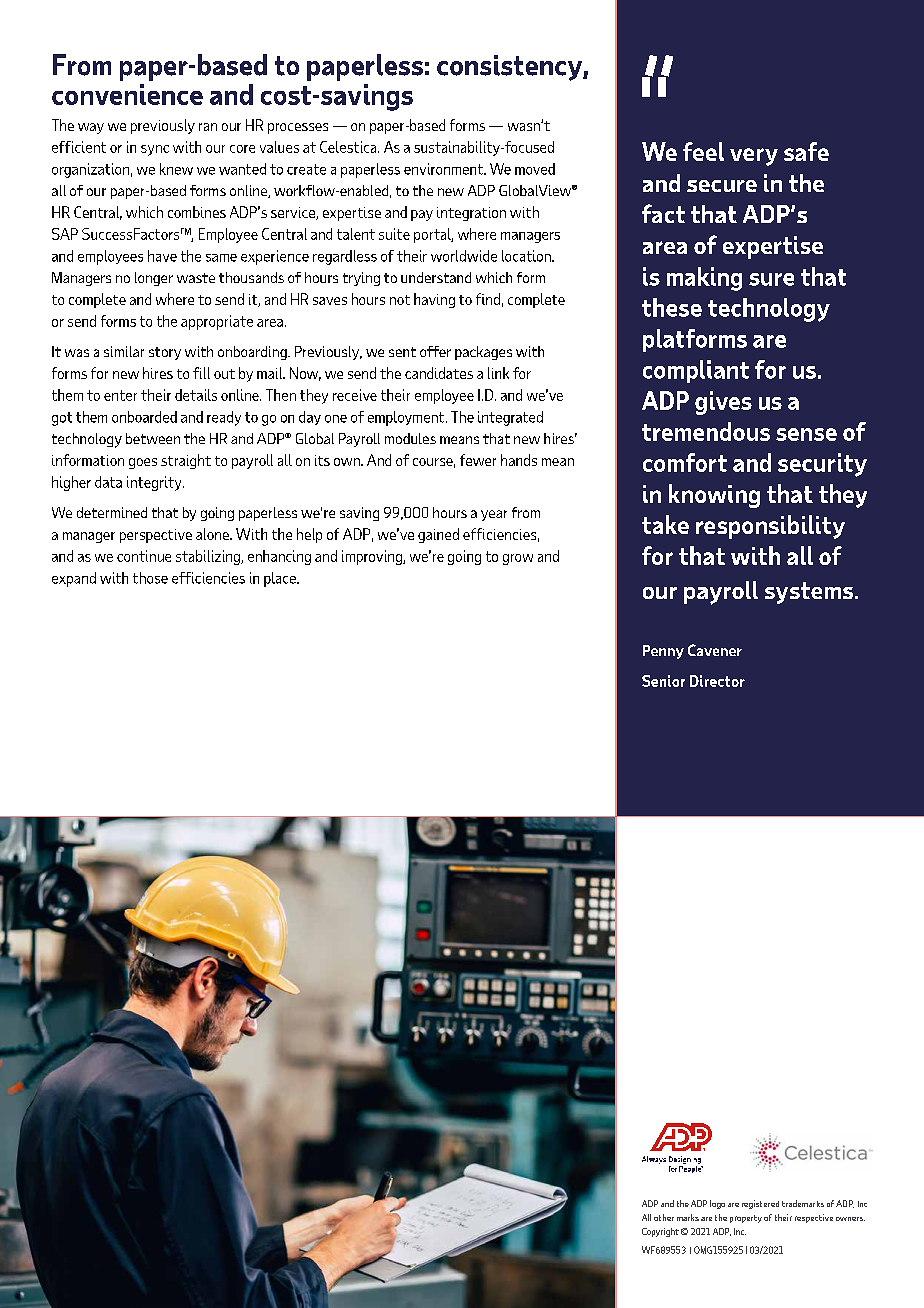  What do you see at coordinates (717, 681) in the screenshot?
I see `Director` at bounding box center [717, 681].
